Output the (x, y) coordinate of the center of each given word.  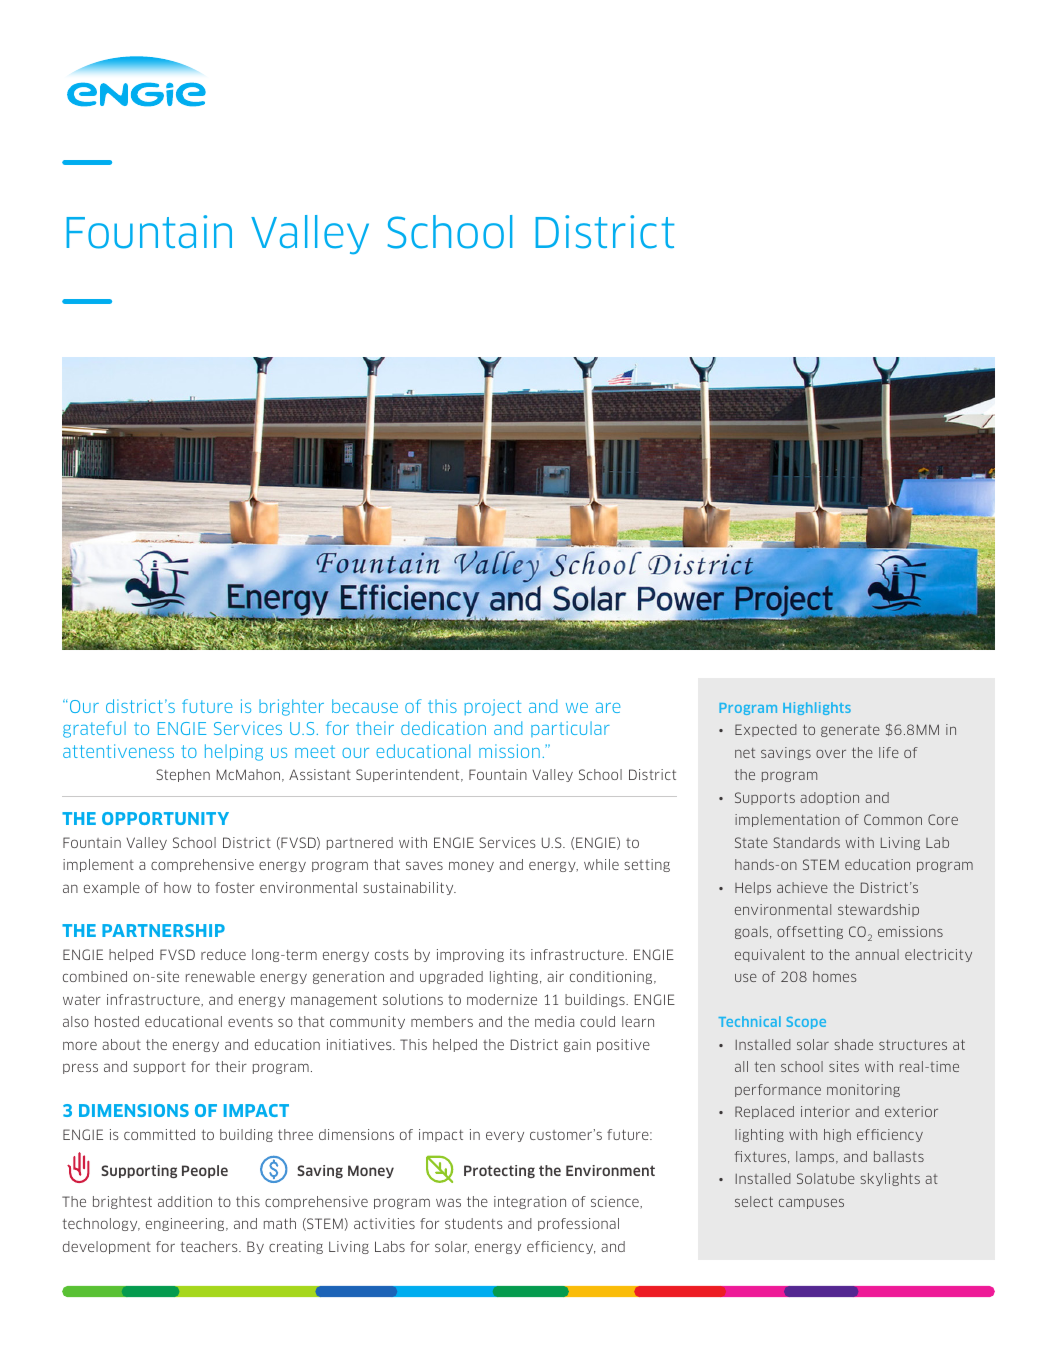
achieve (802, 887)
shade (853, 1044)
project (493, 707)
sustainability (409, 888)
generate (850, 731)
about (121, 1044)
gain (577, 1045)
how (177, 887)
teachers (210, 1246)
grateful (94, 729)
